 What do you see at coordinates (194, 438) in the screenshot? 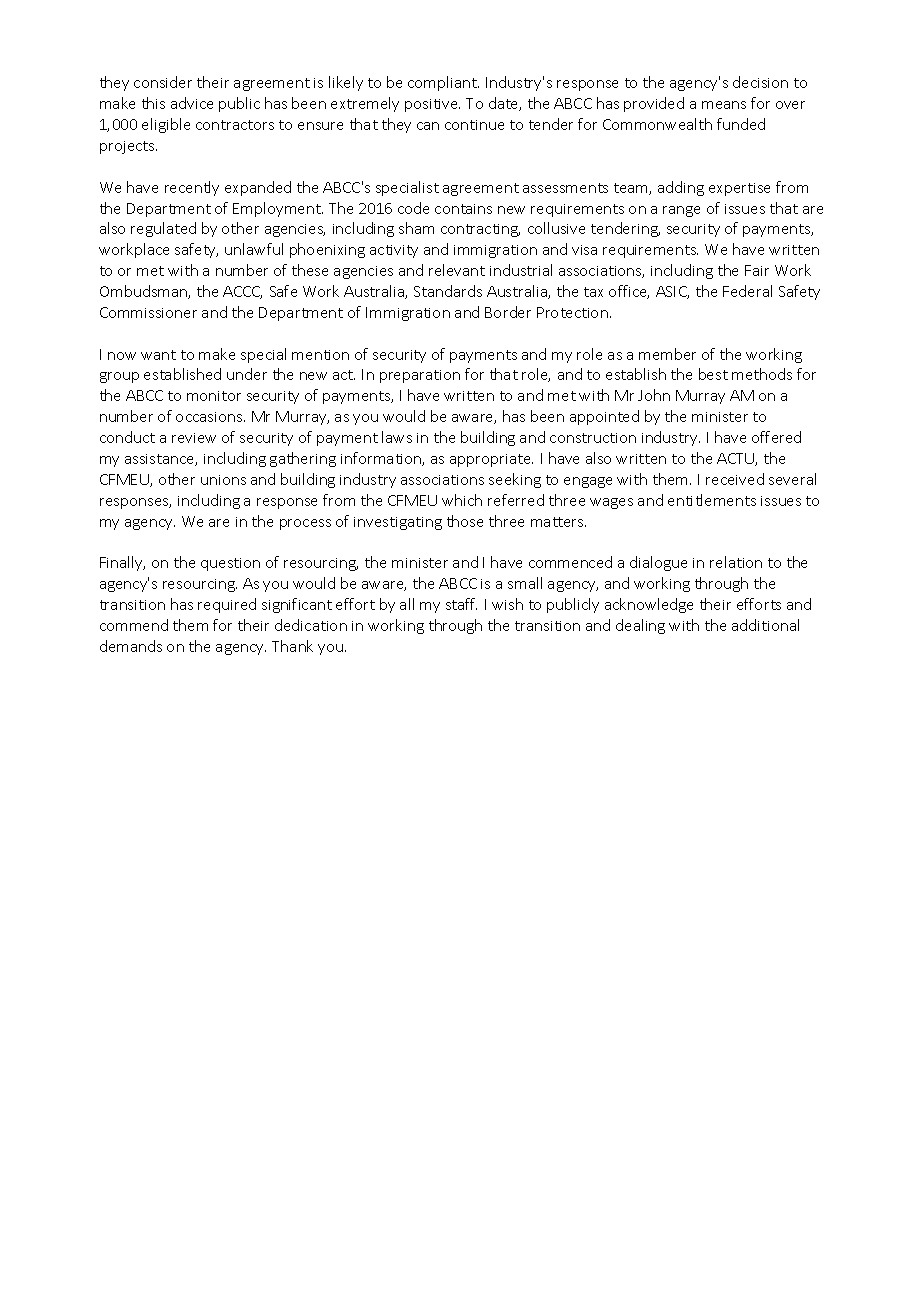
I see `review` at bounding box center [194, 438].
